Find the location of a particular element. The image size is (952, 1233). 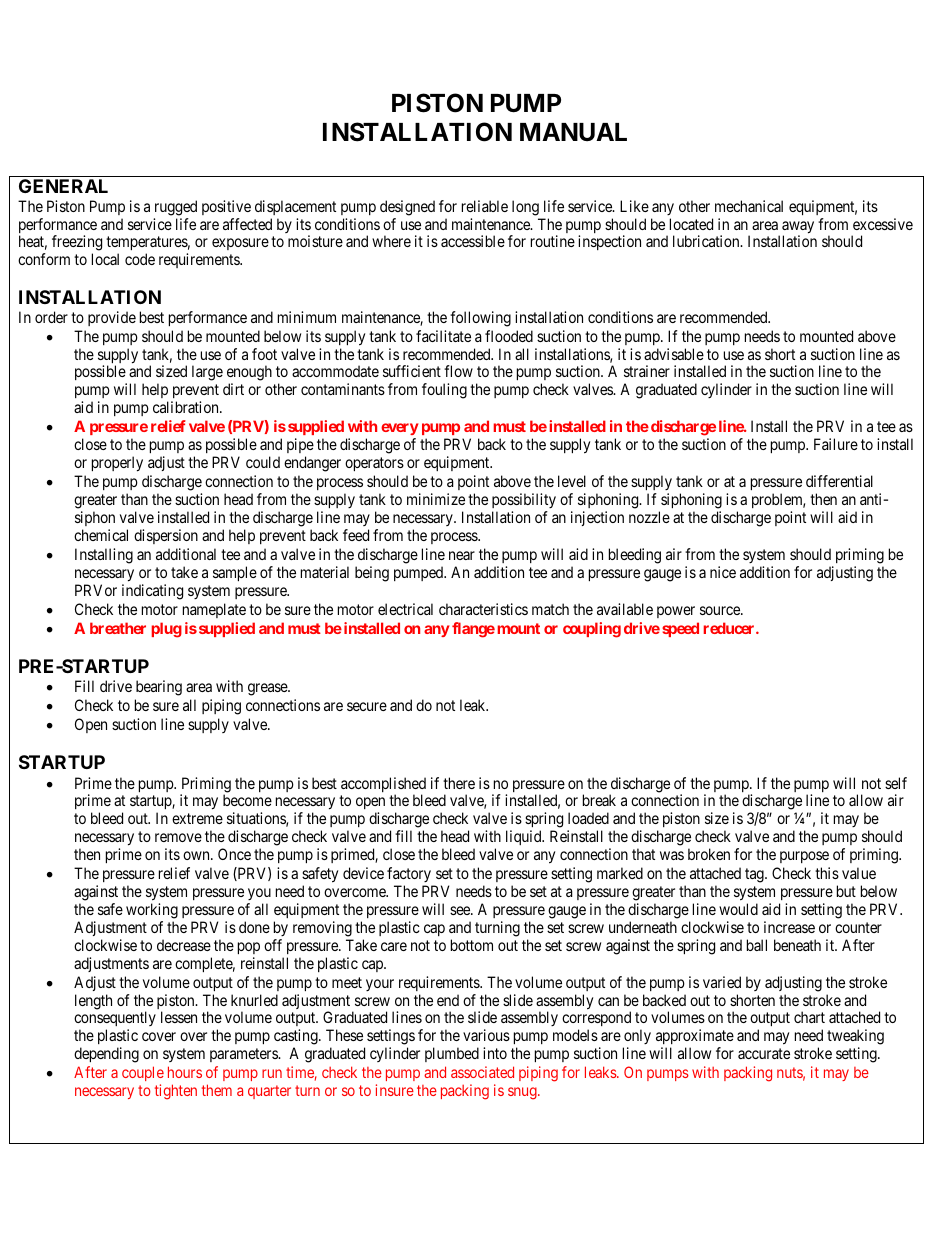

reliable is located at coordinates (485, 206).
